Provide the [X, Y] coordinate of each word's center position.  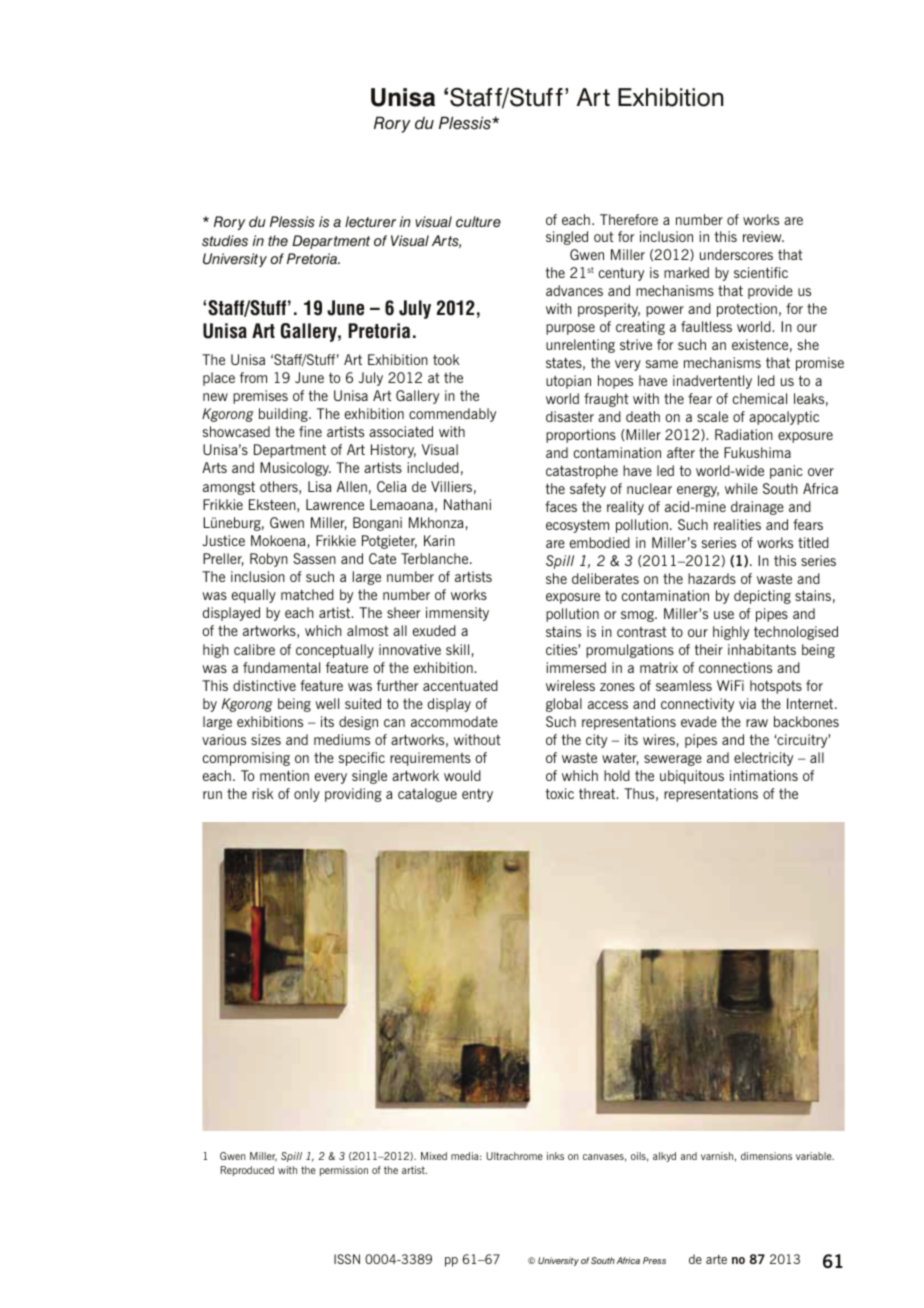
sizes [266, 739]
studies [225, 241]
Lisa [319, 486]
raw [757, 723]
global [564, 705]
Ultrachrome [514, 1156]
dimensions [766, 1156]
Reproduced [247, 1171]
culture [478, 222]
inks [555, 1156]
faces [561, 506]
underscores [736, 254]
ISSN [347, 1259]
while [741, 488]
